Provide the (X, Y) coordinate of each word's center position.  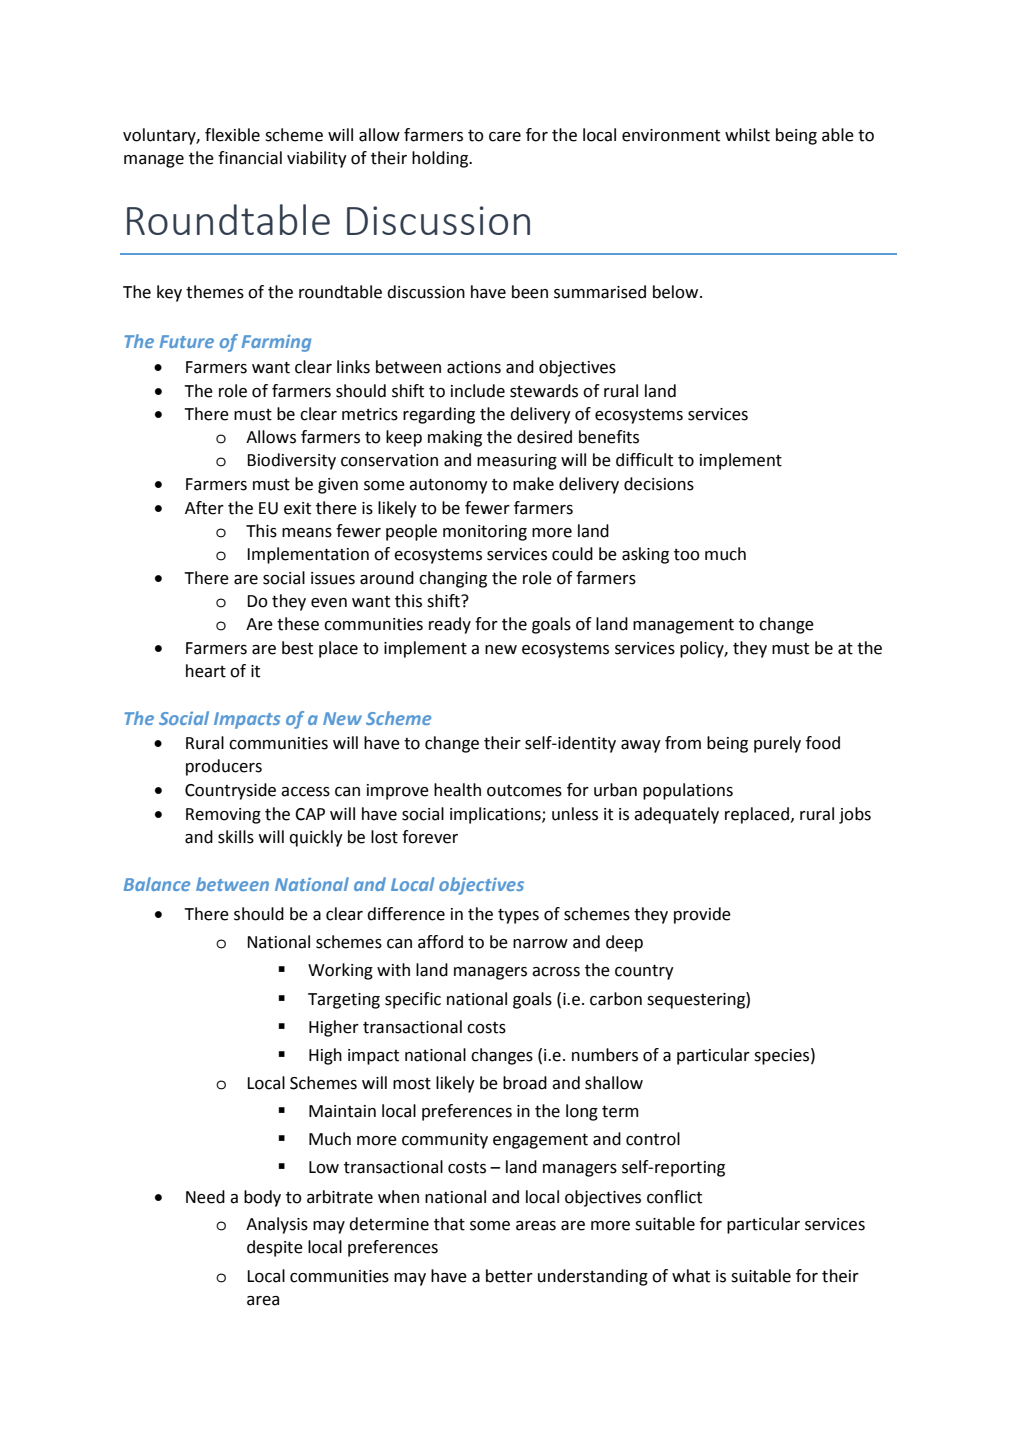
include (478, 391)
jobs (855, 815)
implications (496, 815)
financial (250, 158)
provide (702, 915)
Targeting (344, 1001)
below (677, 292)
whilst (747, 135)
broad (525, 1083)
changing (453, 579)
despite (275, 1248)
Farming (276, 343)
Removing (223, 816)
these (298, 624)
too (687, 555)
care (505, 137)
